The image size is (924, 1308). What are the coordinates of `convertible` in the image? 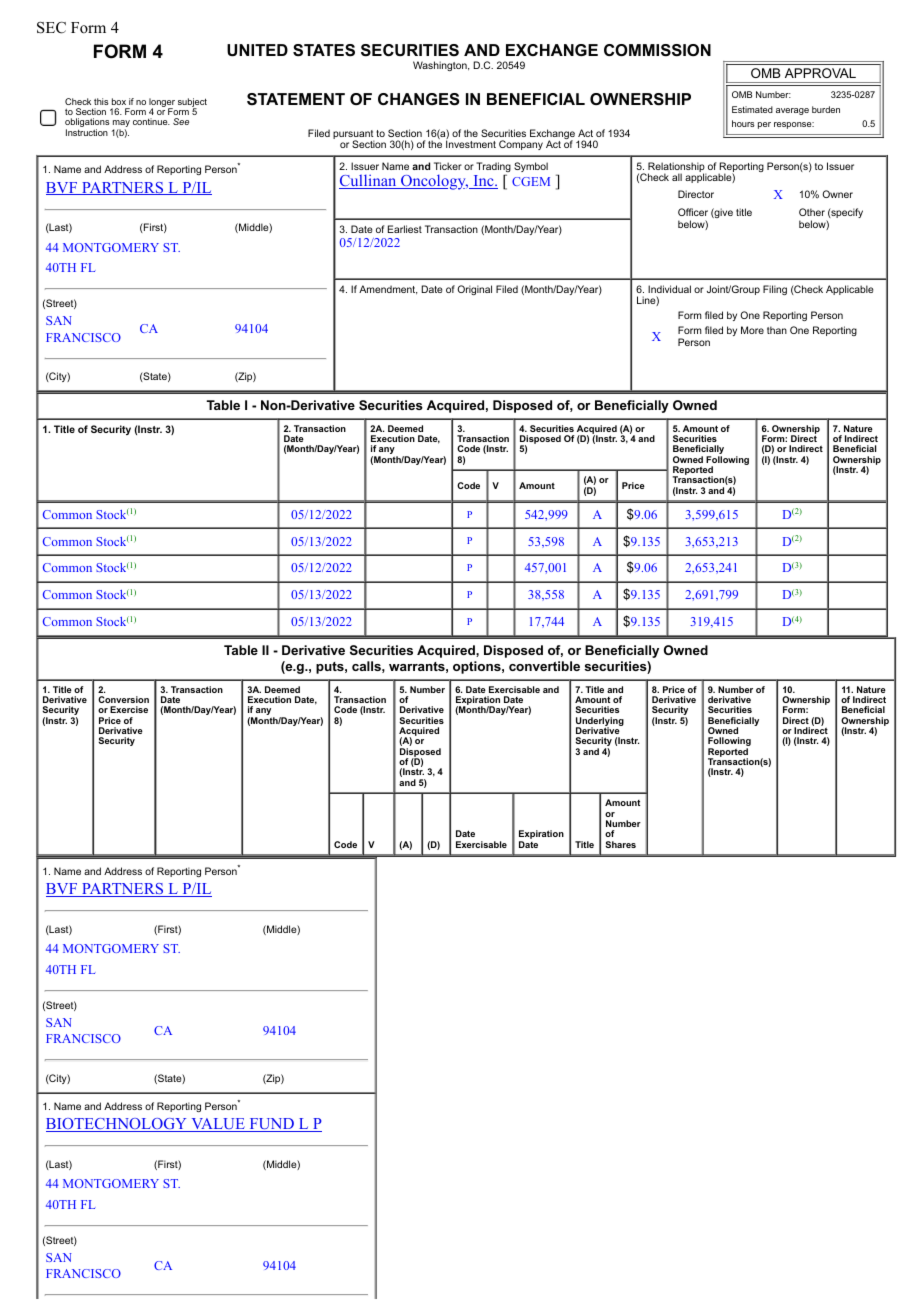 It's located at (544, 666).
